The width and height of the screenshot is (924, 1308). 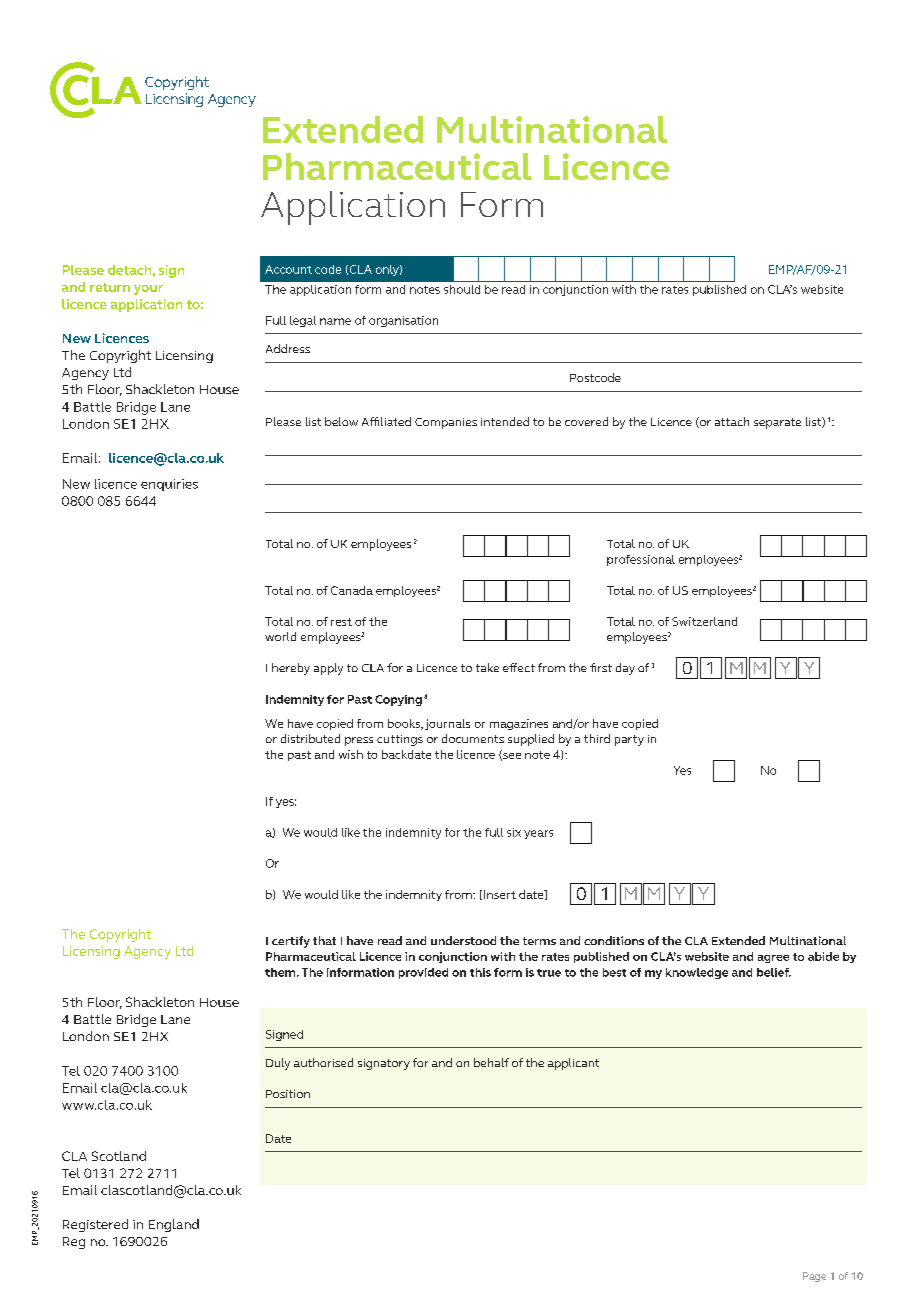 I want to click on attach, so click(x=732, y=421).
